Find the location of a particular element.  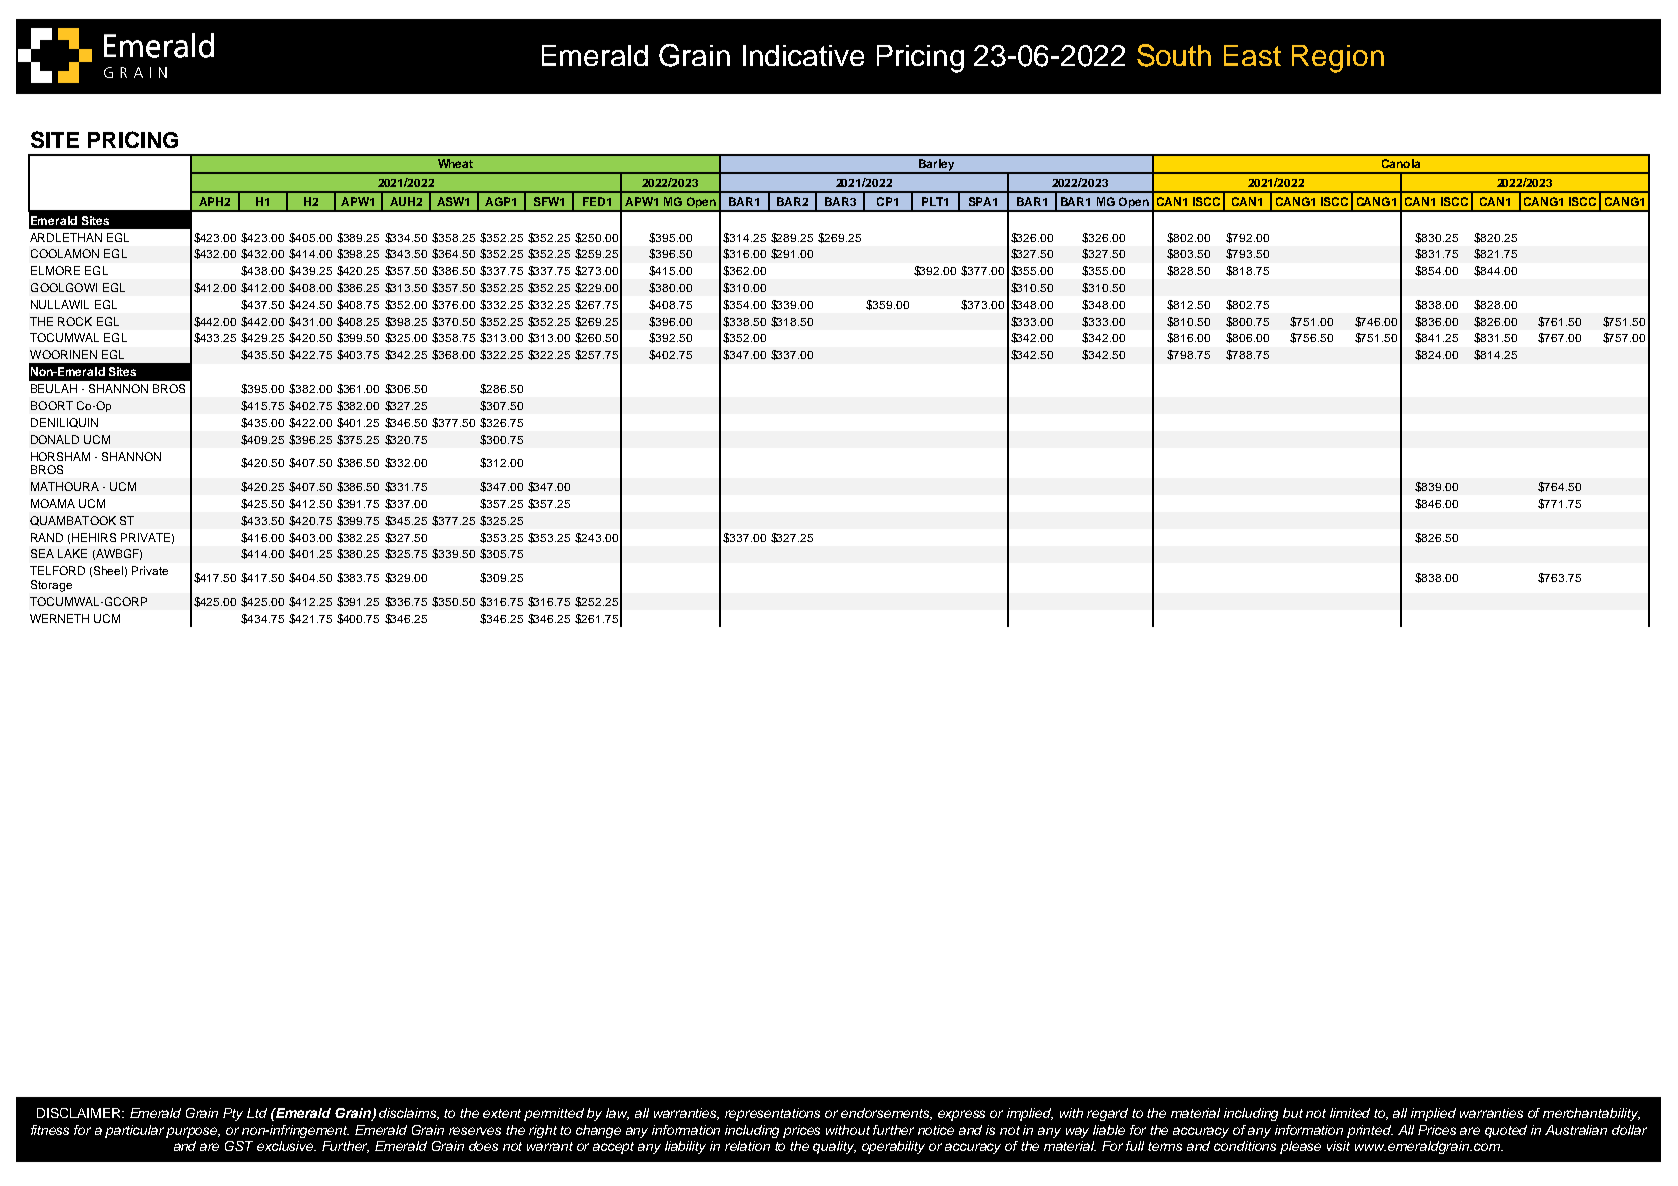

Indicative is located at coordinates (803, 55).
